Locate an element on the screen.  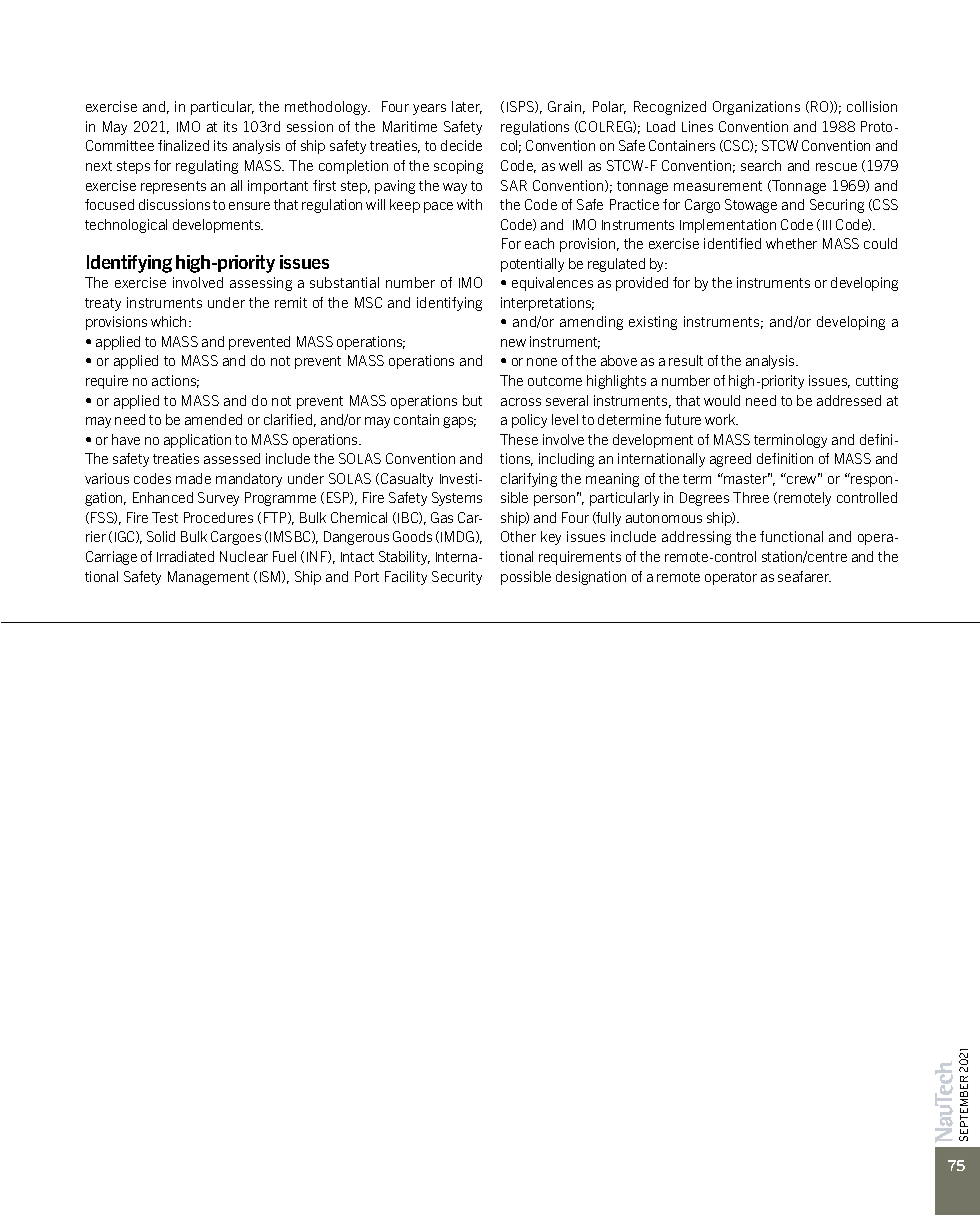
potentially is located at coordinates (532, 265).
